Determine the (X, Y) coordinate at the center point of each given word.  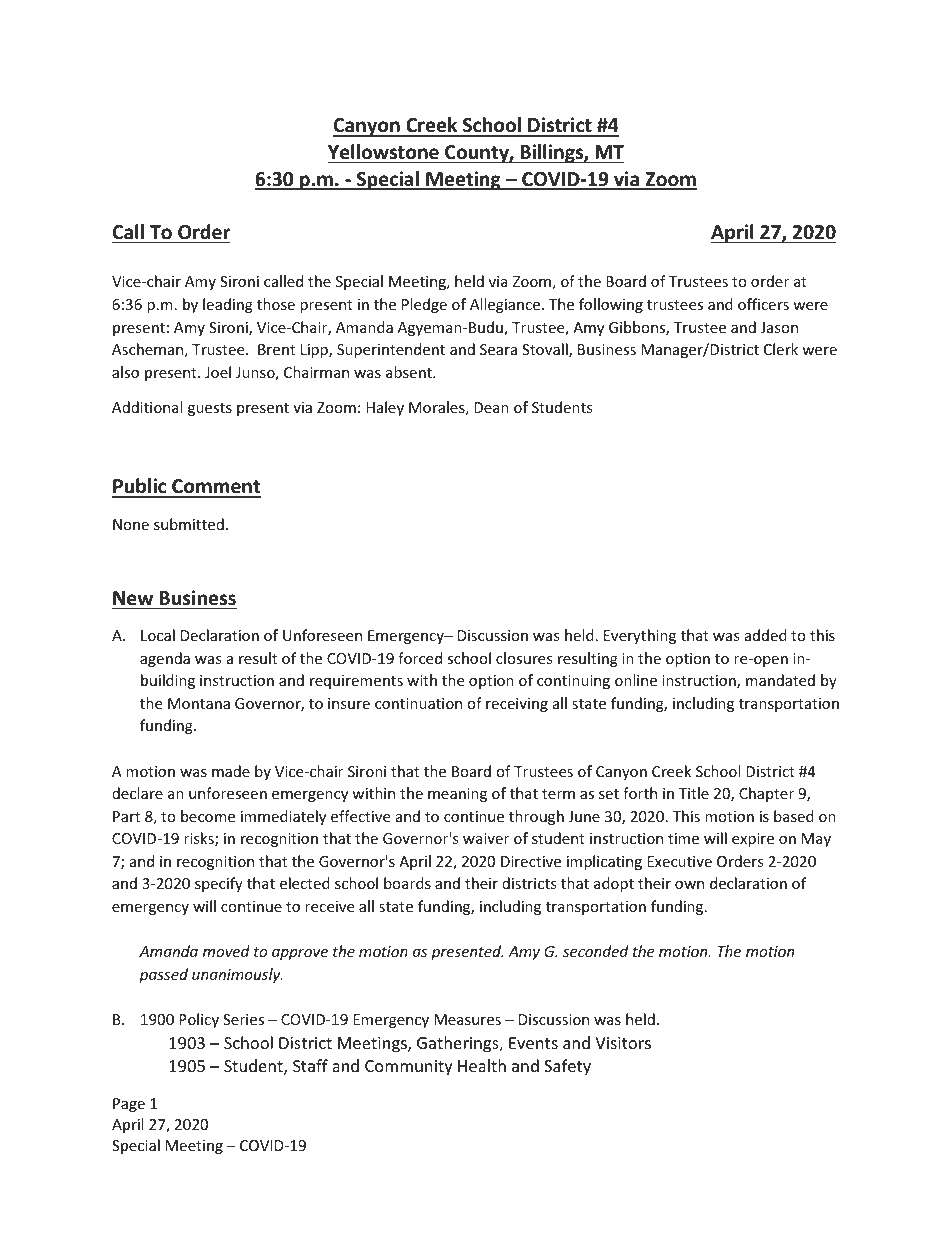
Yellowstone (383, 152)
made (231, 771)
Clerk (781, 349)
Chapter (766, 794)
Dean (491, 407)
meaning (457, 795)
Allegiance (505, 305)
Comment (215, 488)
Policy (199, 1020)
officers (763, 304)
